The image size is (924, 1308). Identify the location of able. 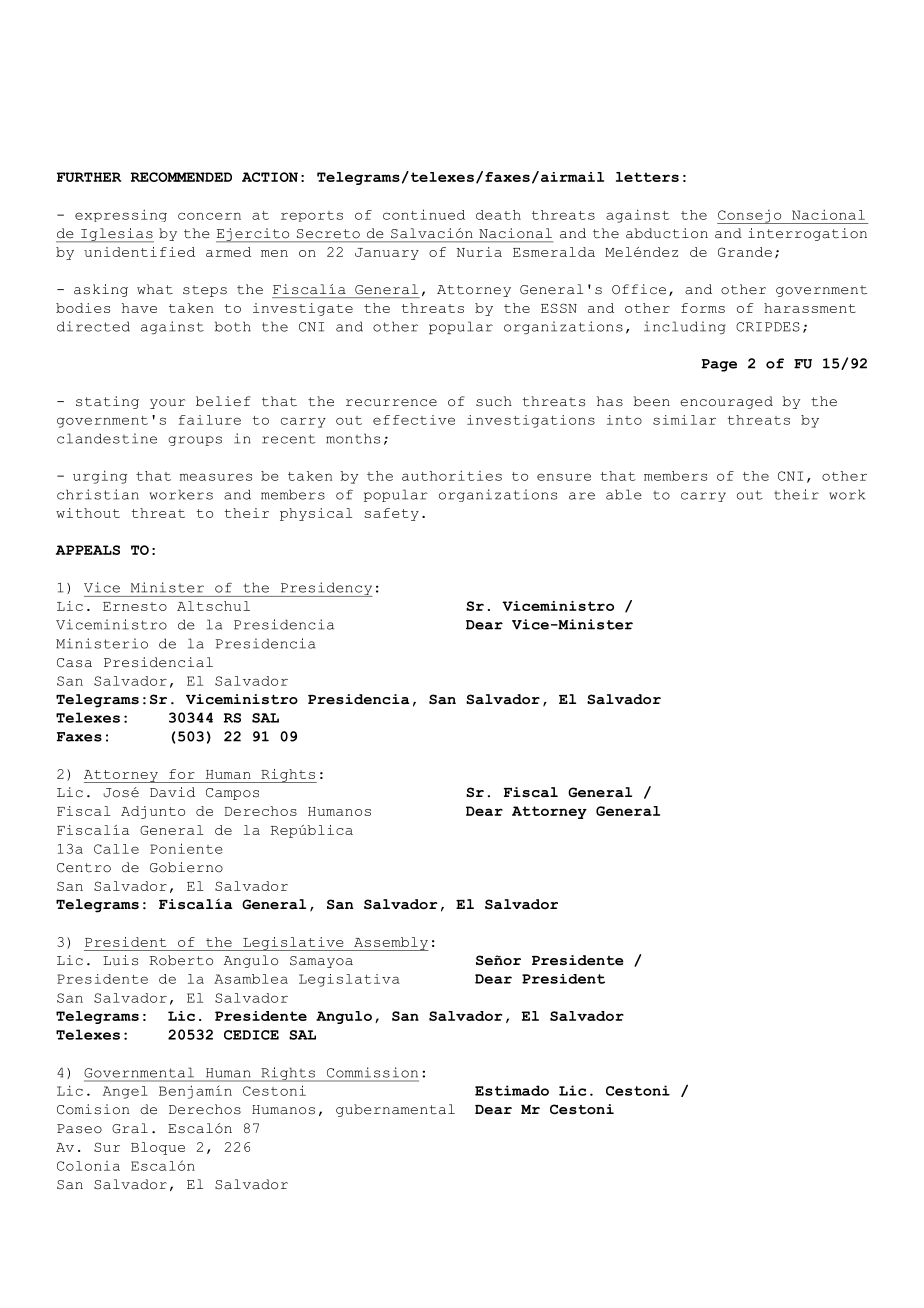
(624, 494).
